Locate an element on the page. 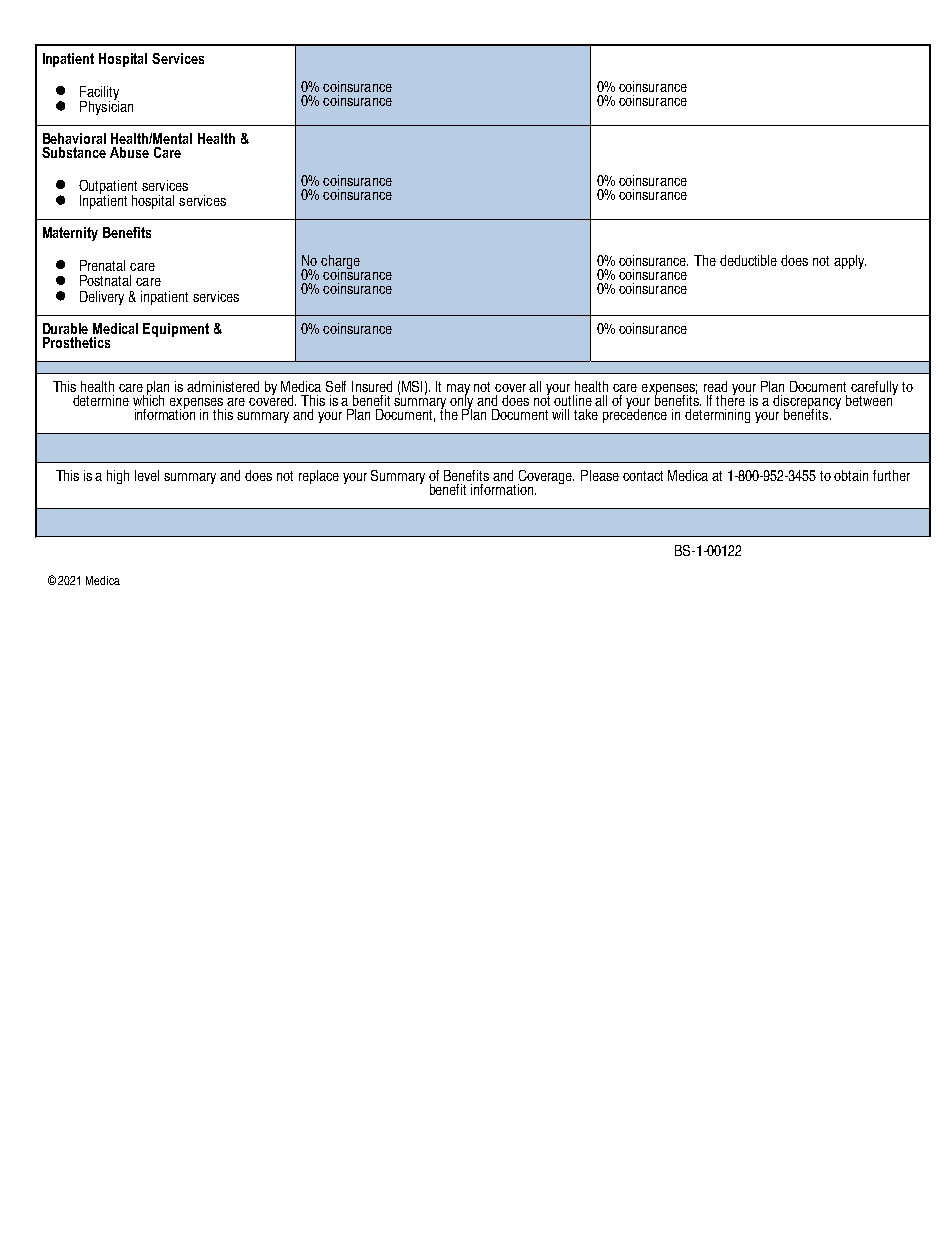  deductible is located at coordinates (748, 260).
